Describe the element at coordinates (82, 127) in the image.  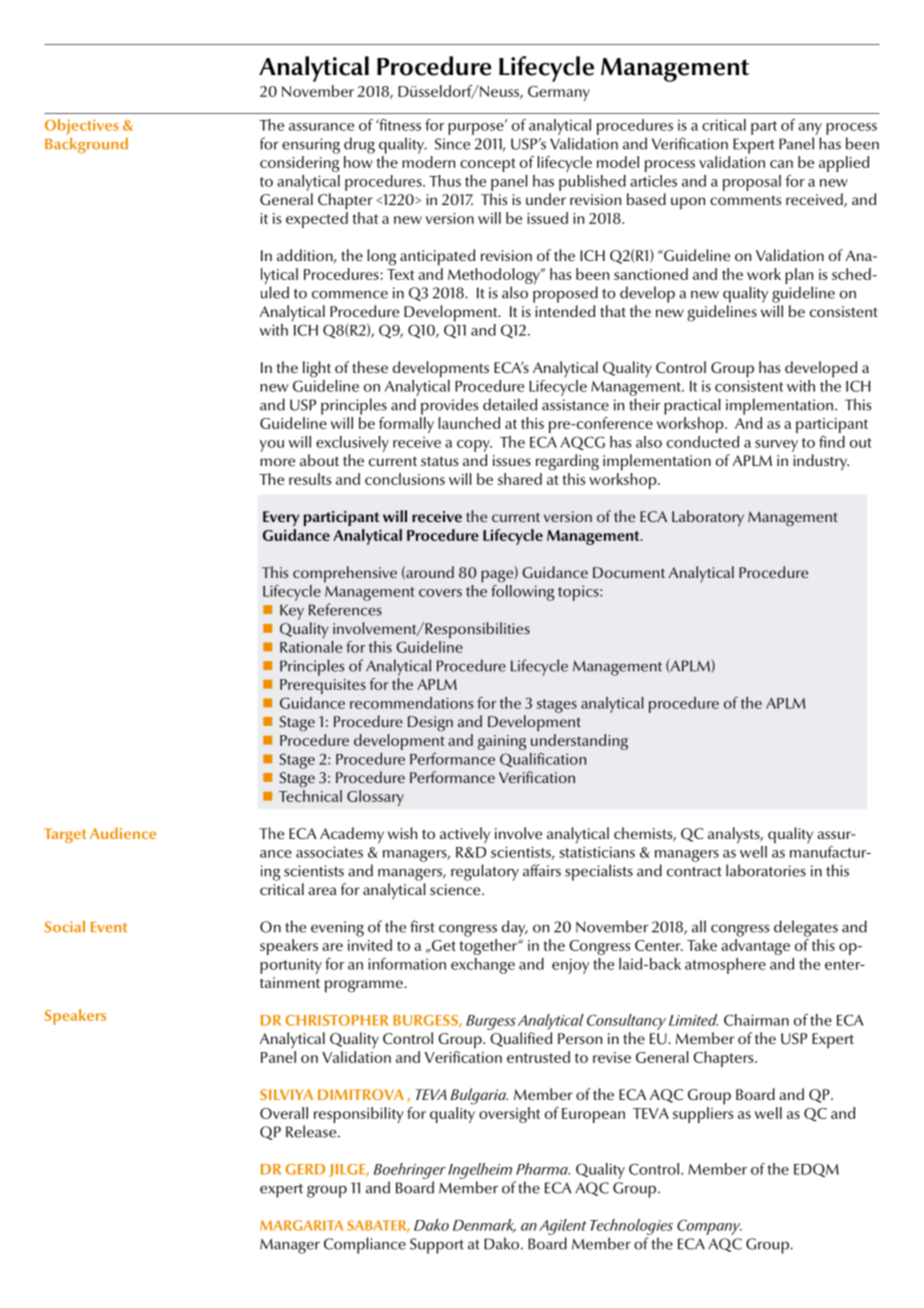
I see `Objectives` at that location.
